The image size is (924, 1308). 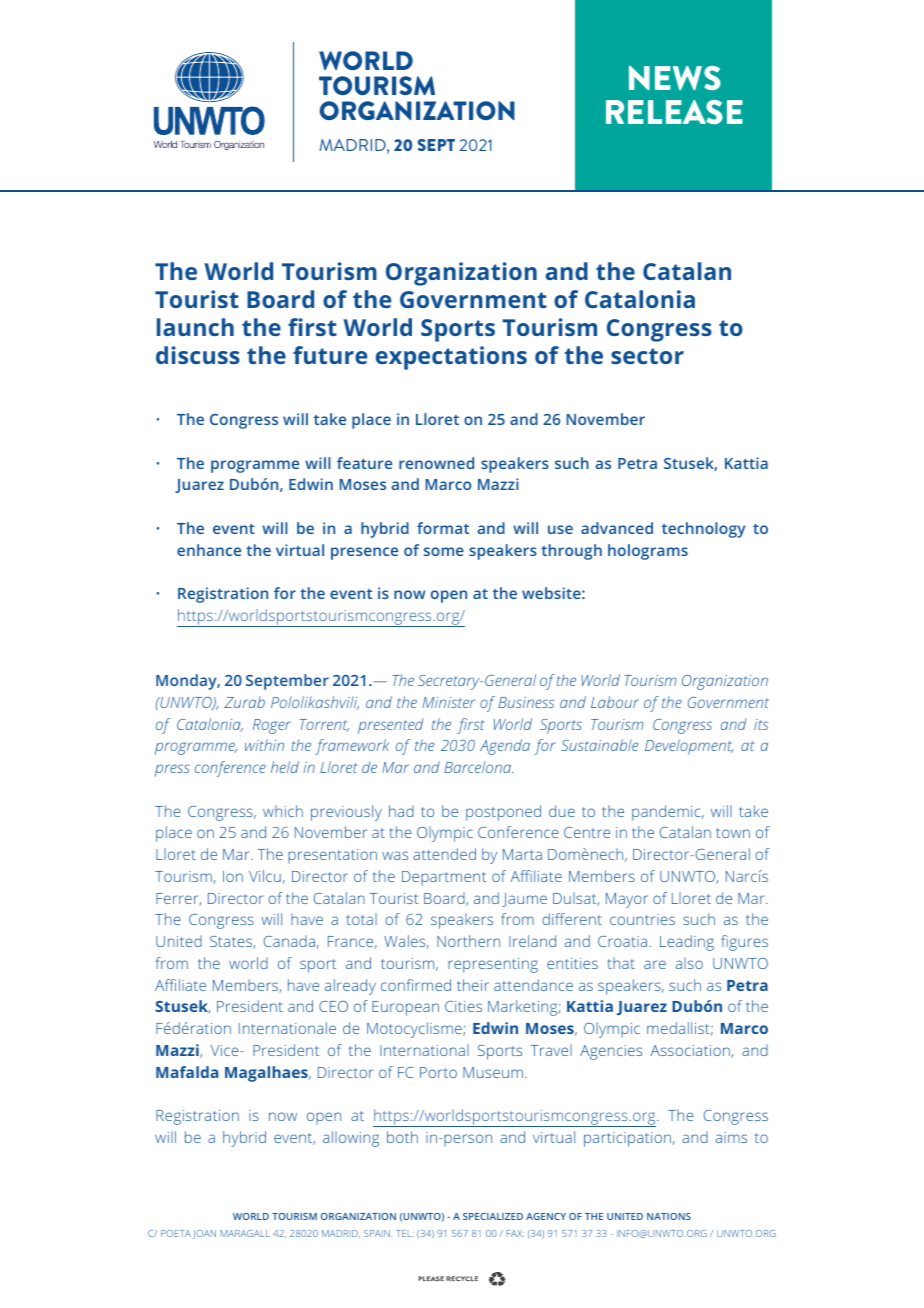 I want to click on Minister, so click(x=448, y=702).
